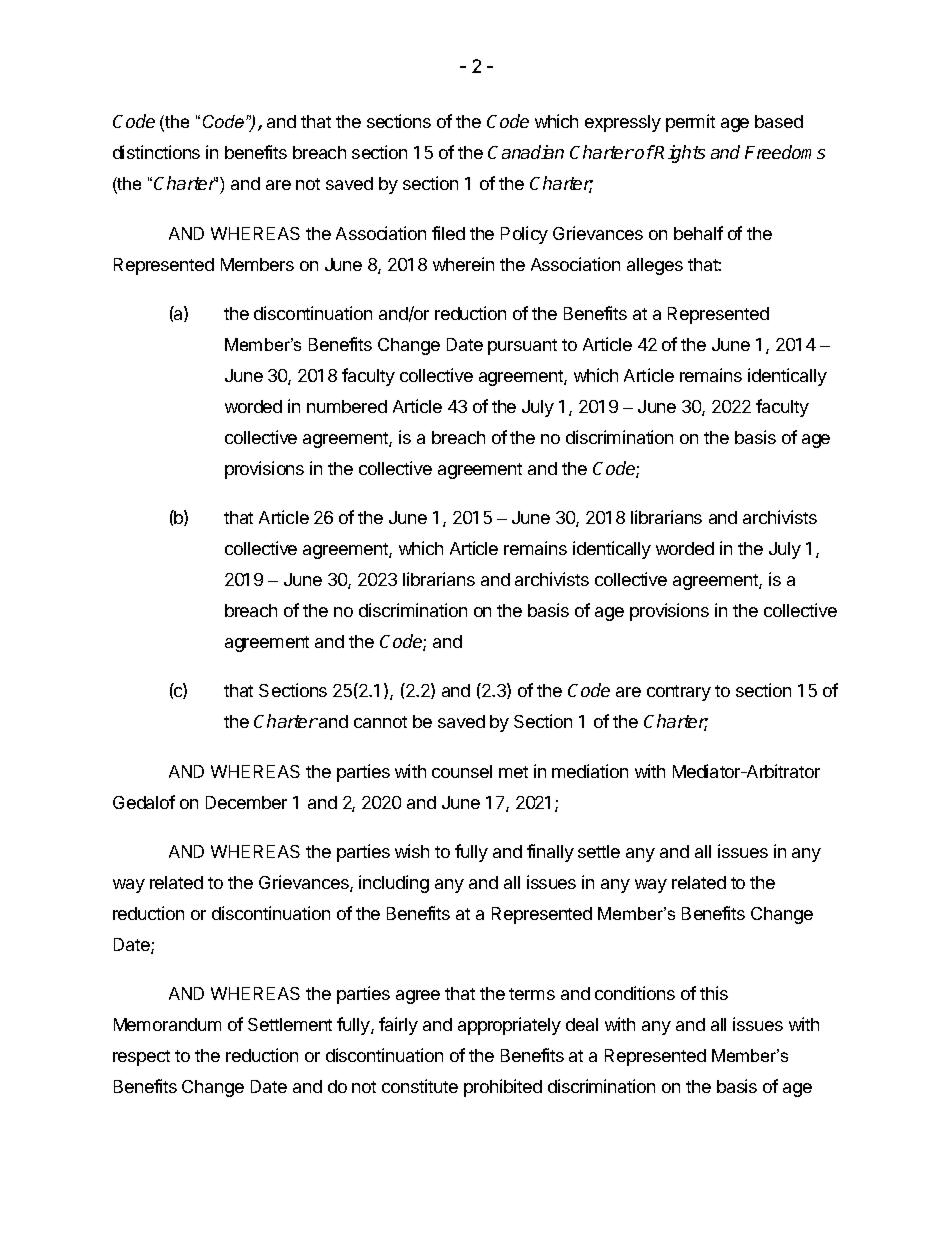 The width and height of the screenshot is (952, 1233). Describe the element at coordinates (156, 152) in the screenshot. I see `distinctions` at that location.
